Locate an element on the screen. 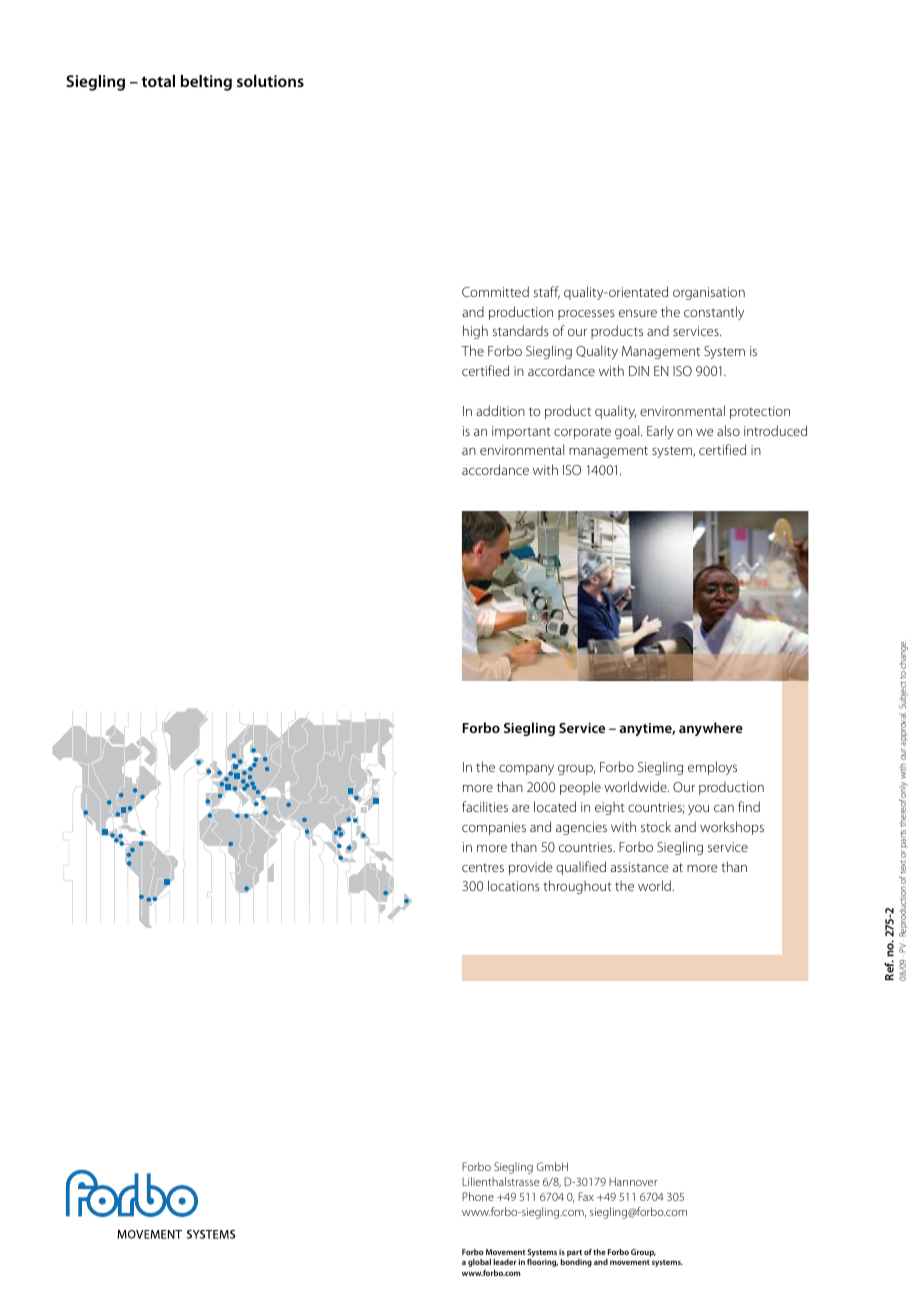 The width and height of the screenshot is (924, 1308). organisation is located at coordinates (709, 293).
